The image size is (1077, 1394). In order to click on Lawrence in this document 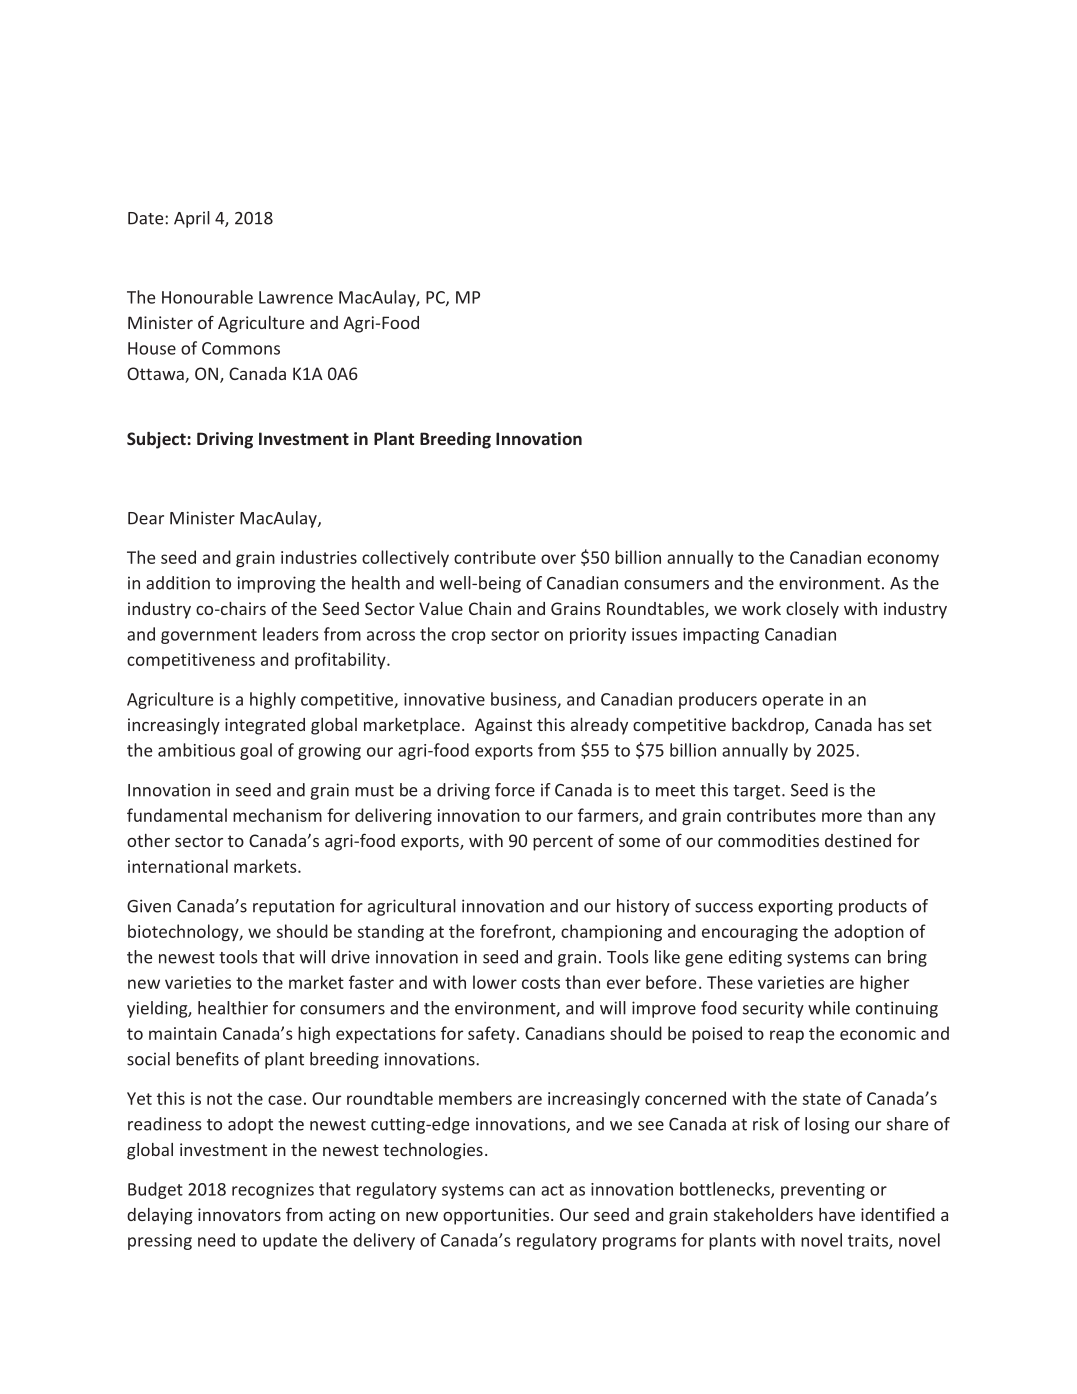, I will do `click(296, 297)`.
